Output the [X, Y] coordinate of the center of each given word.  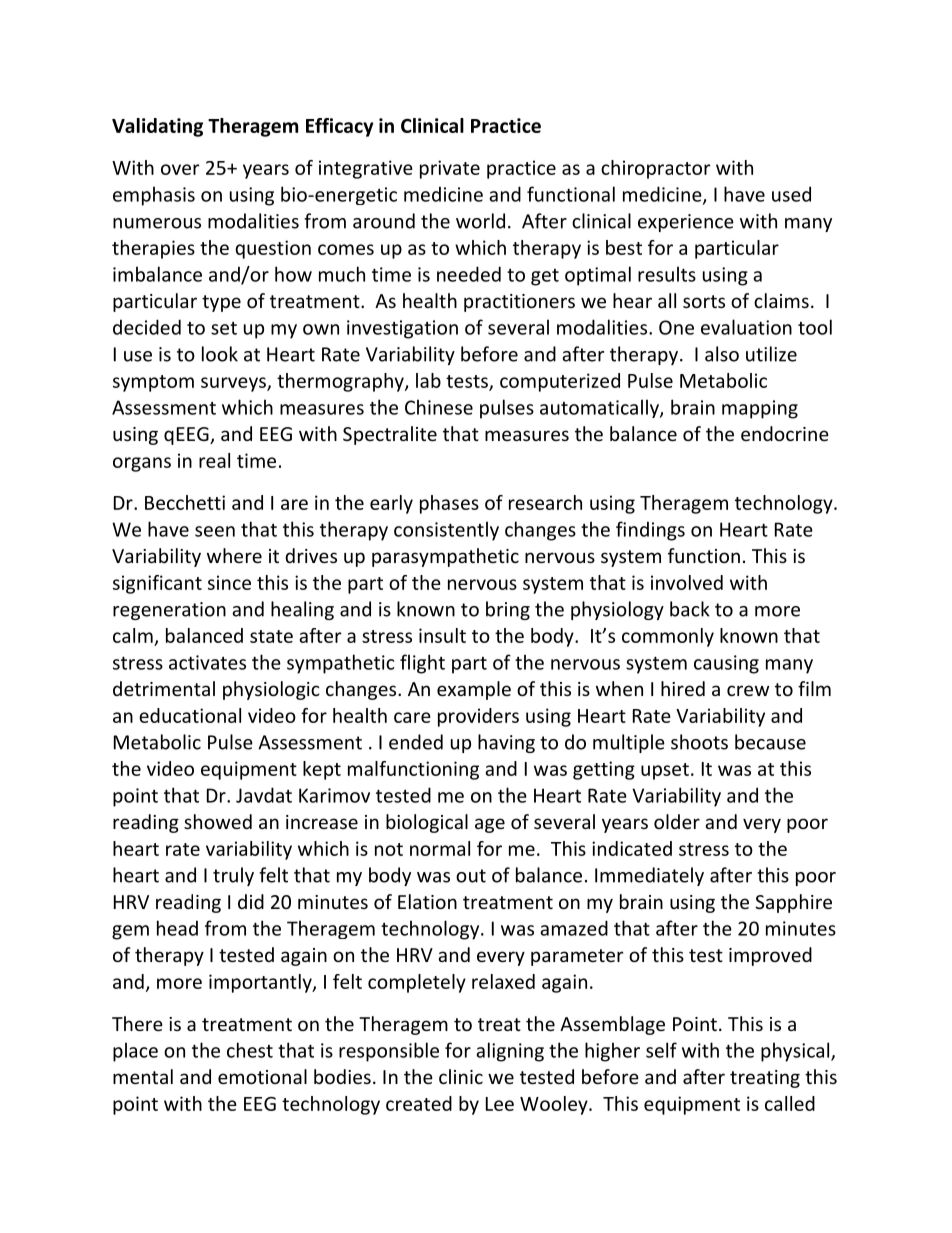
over [180, 169]
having [506, 743]
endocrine [785, 433]
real [214, 460]
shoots [699, 742]
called [790, 1103]
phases [449, 504]
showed [218, 821]
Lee [500, 1104]
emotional [262, 1076]
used [791, 194]
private [450, 169]
